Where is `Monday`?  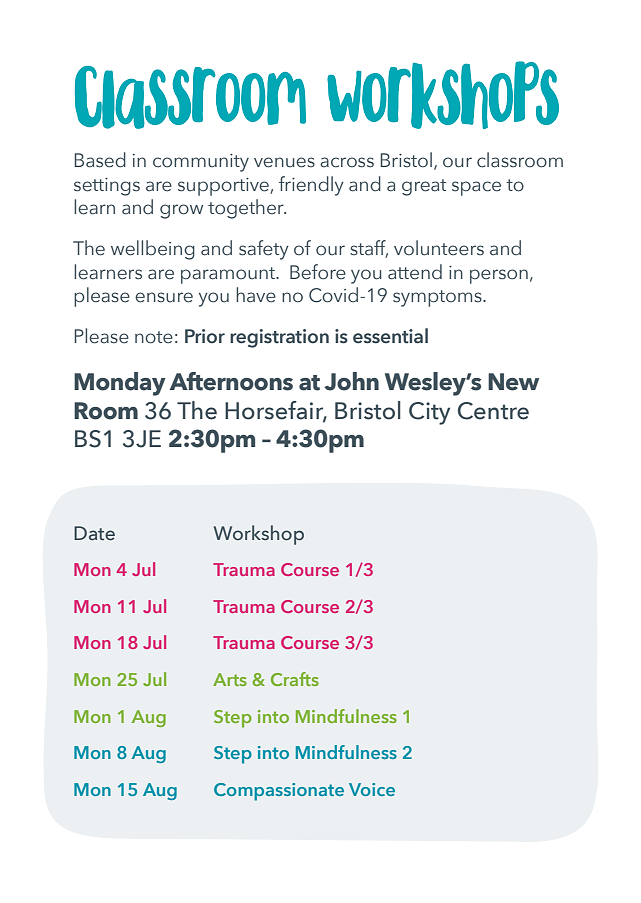 Monday is located at coordinates (120, 384).
